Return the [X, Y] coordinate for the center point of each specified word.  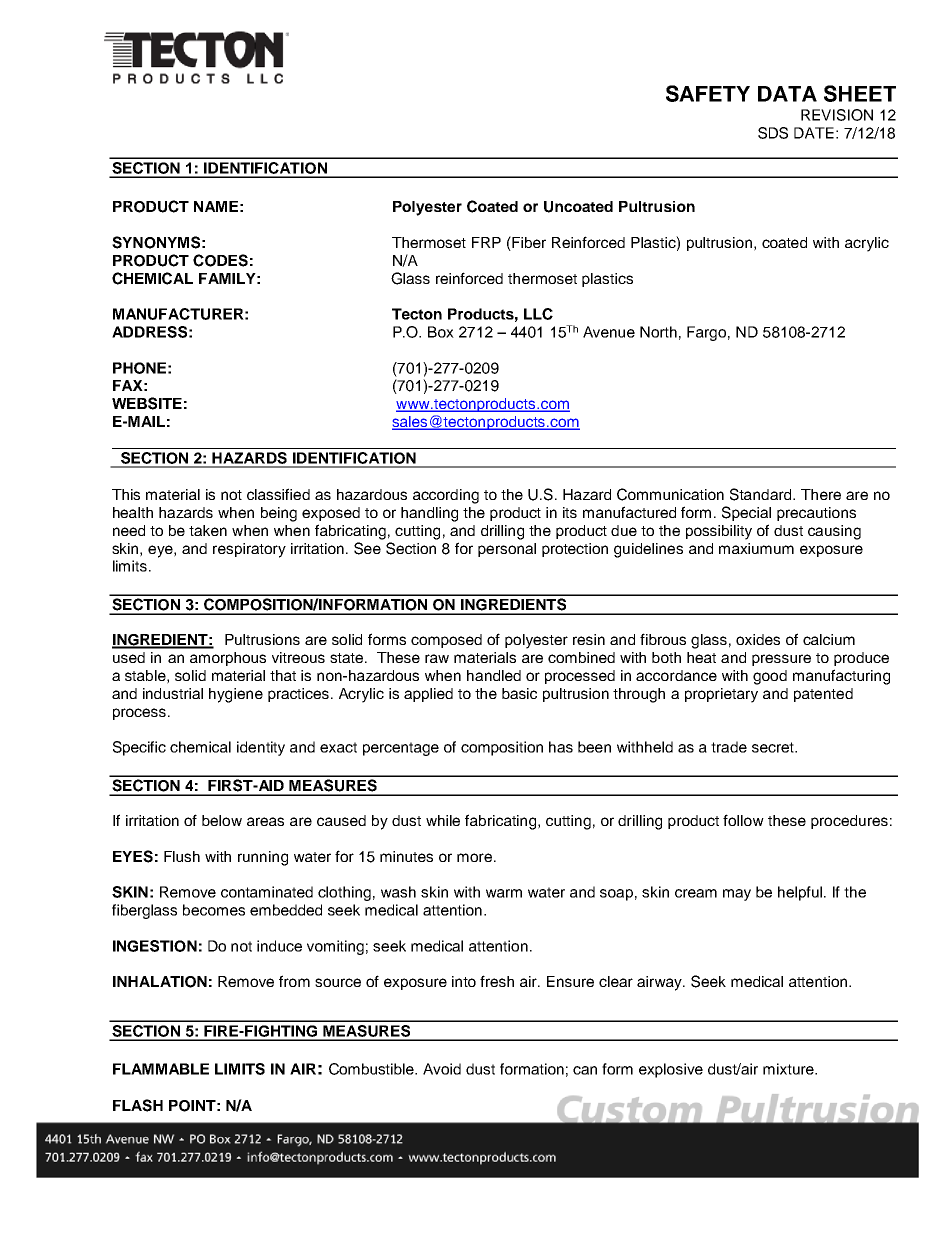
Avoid [442, 1069]
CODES [220, 260]
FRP [486, 242]
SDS [773, 133]
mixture [789, 1069]
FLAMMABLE [161, 1069]
